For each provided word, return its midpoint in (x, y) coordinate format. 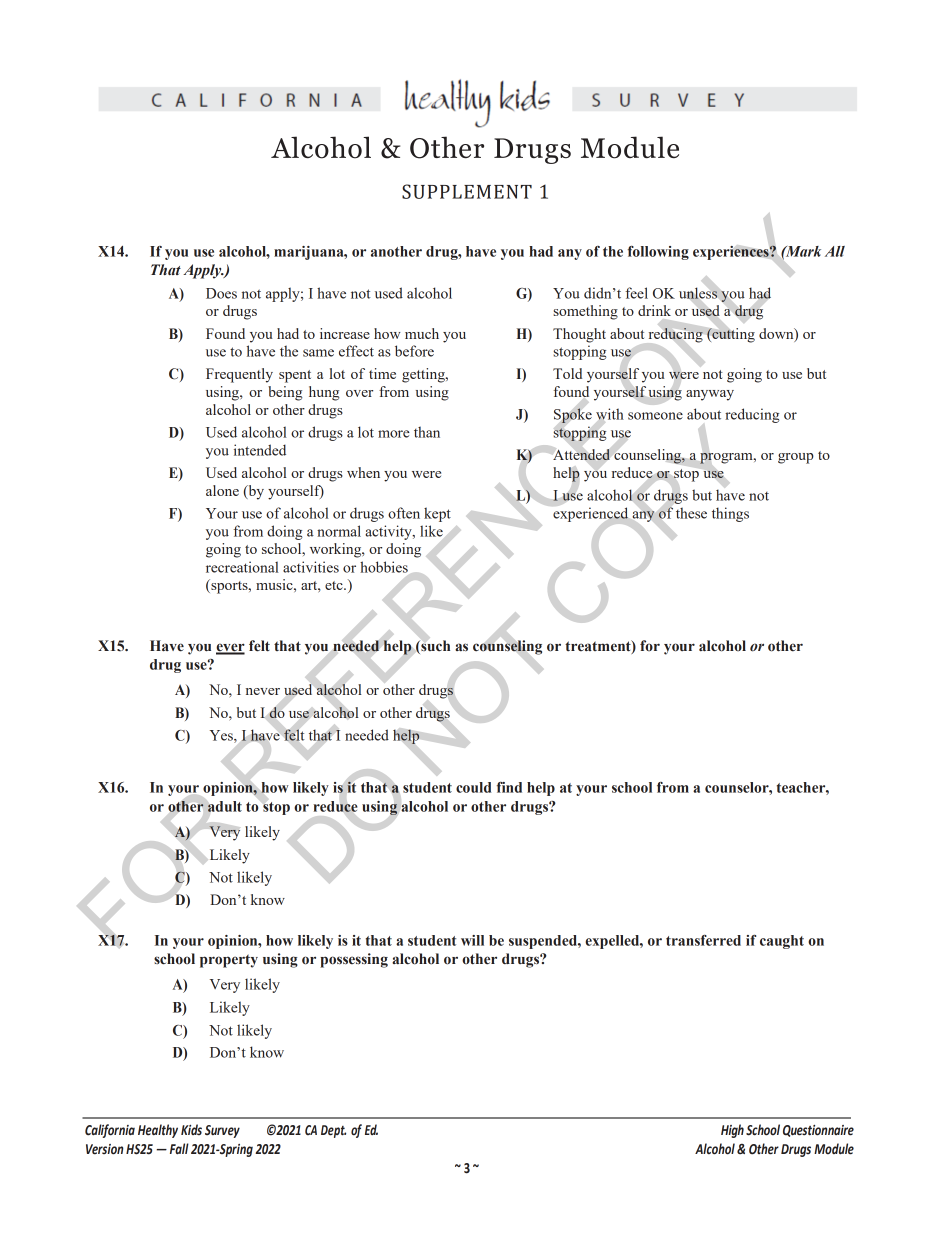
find (509, 787)
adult (225, 806)
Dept (333, 1131)
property (229, 961)
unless (698, 293)
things (730, 514)
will (472, 940)
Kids (191, 1129)
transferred (703, 940)
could (473, 787)
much (422, 333)
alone (222, 490)
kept (437, 514)
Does (221, 293)
